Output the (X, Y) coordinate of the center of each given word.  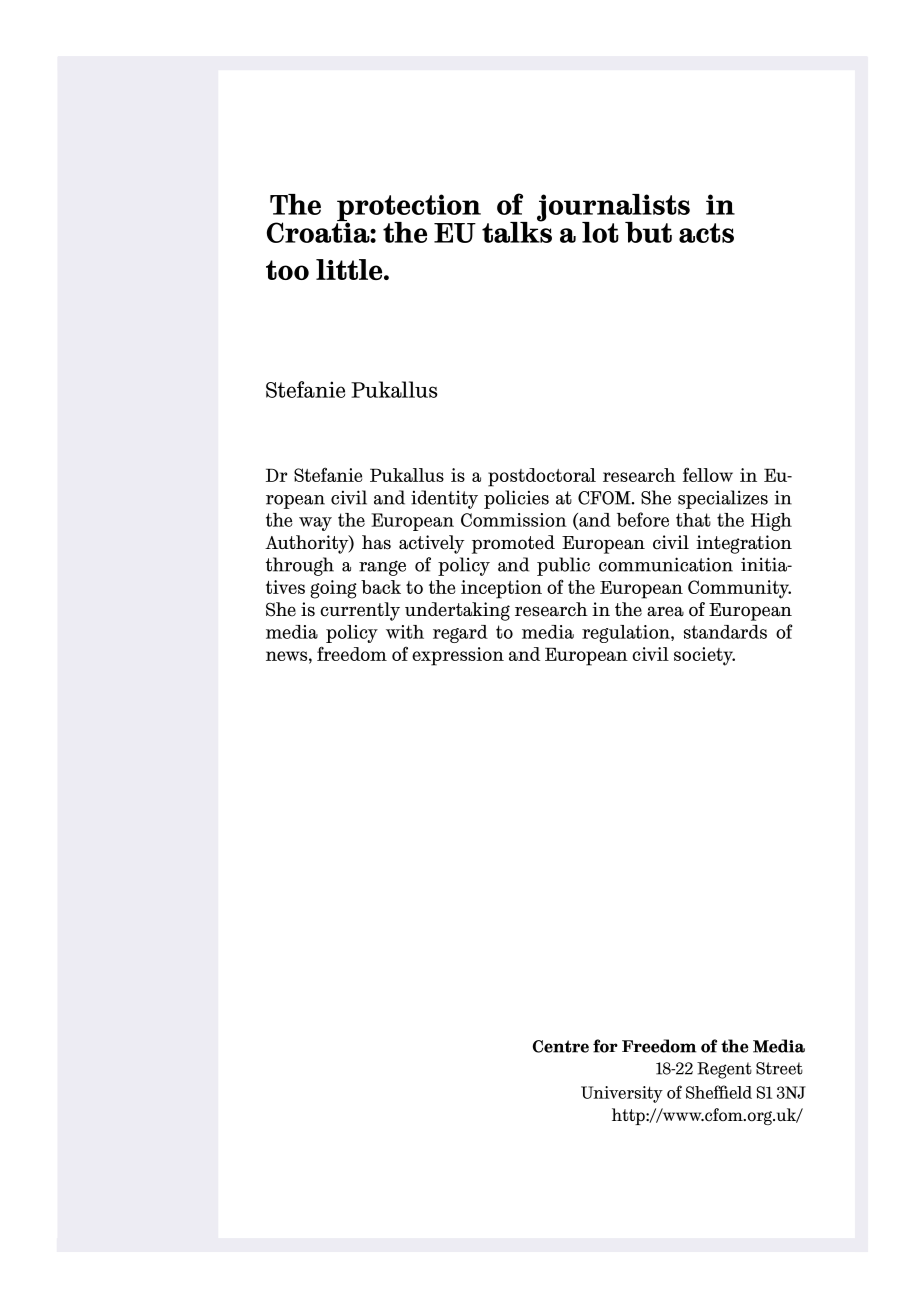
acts (706, 233)
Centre (561, 1046)
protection (408, 209)
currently (360, 611)
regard (460, 634)
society (704, 656)
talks (517, 231)
